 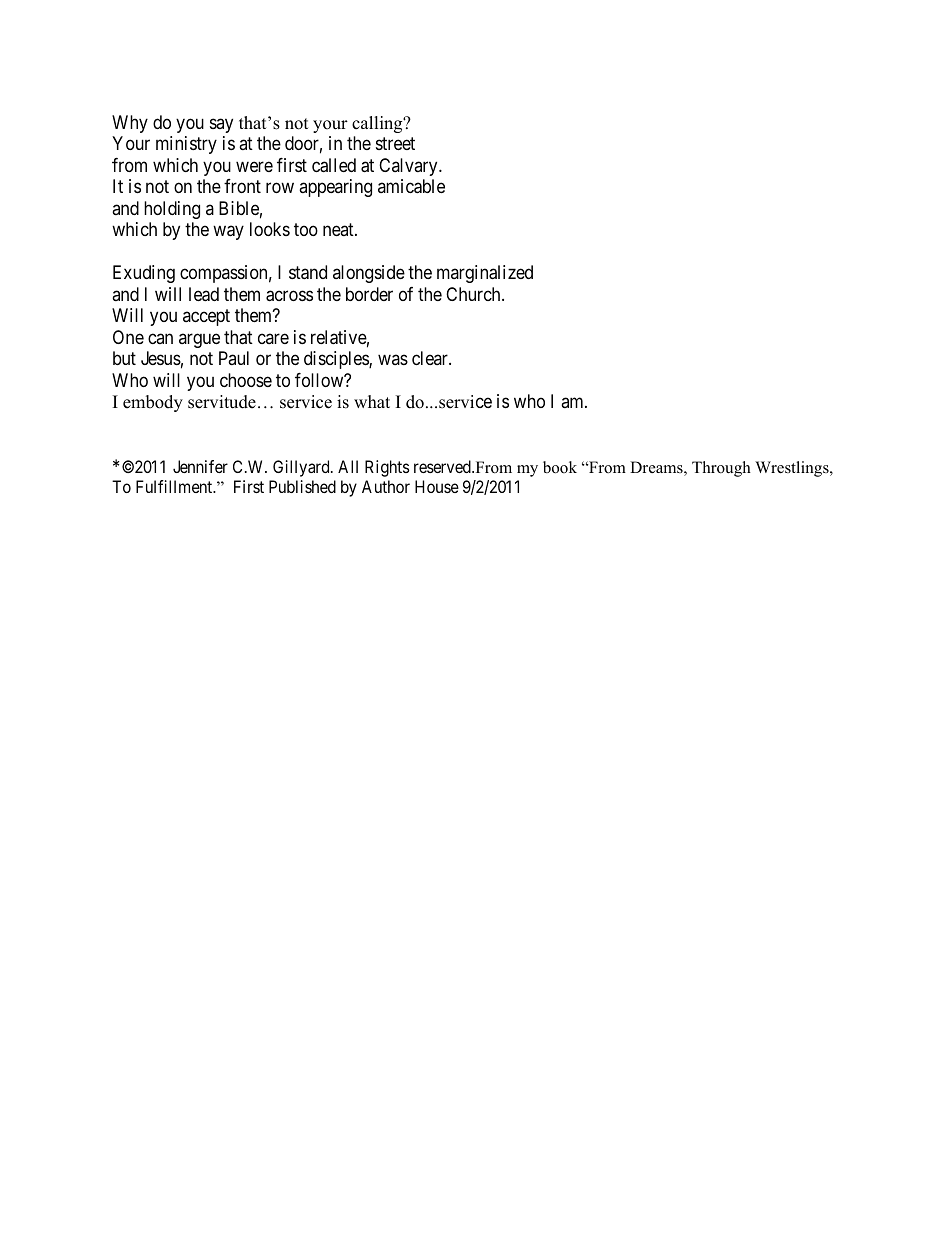 What do you see at coordinates (409, 167) in the image?
I see `Calvary` at bounding box center [409, 167].
